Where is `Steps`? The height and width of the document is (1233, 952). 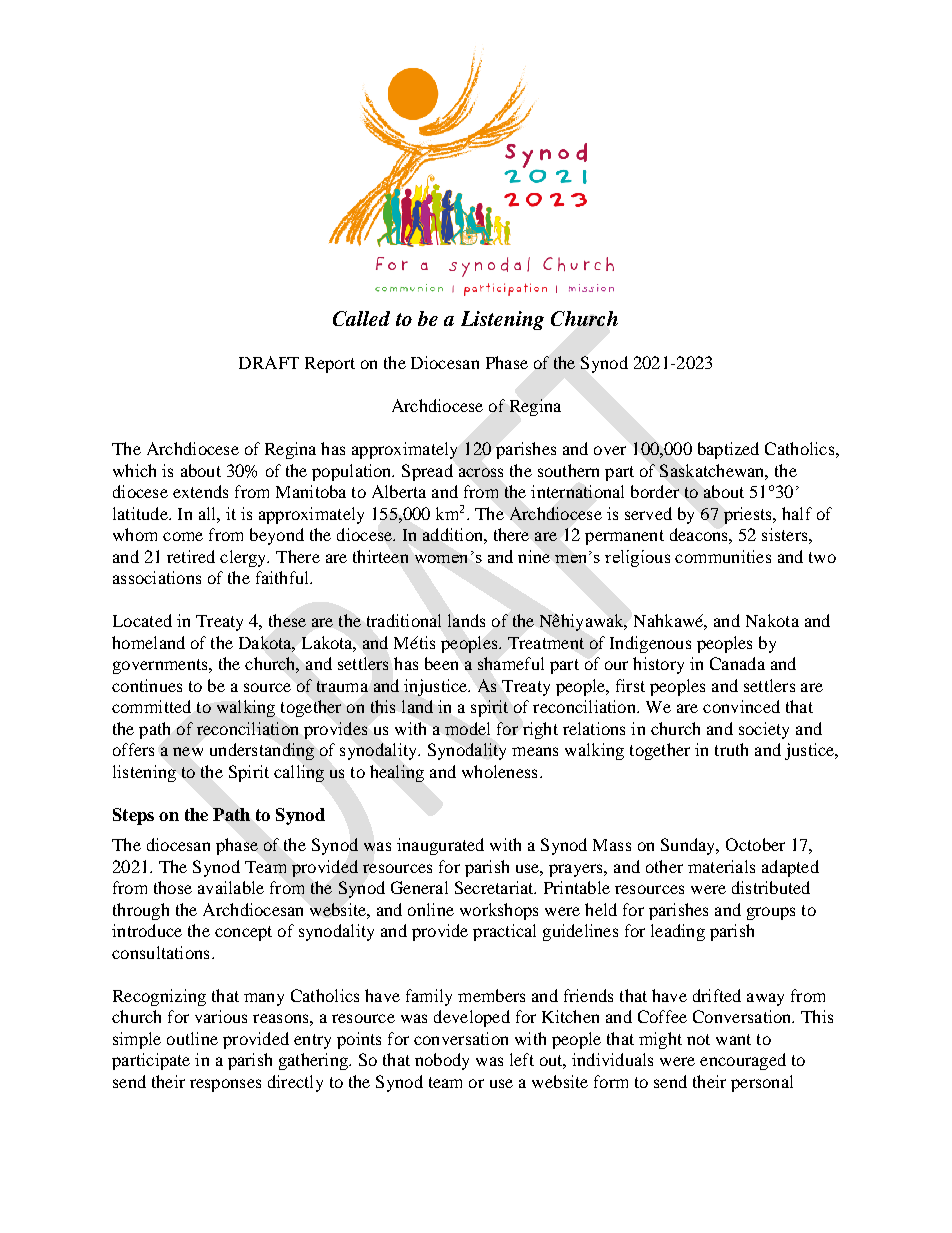 Steps is located at coordinates (133, 816).
